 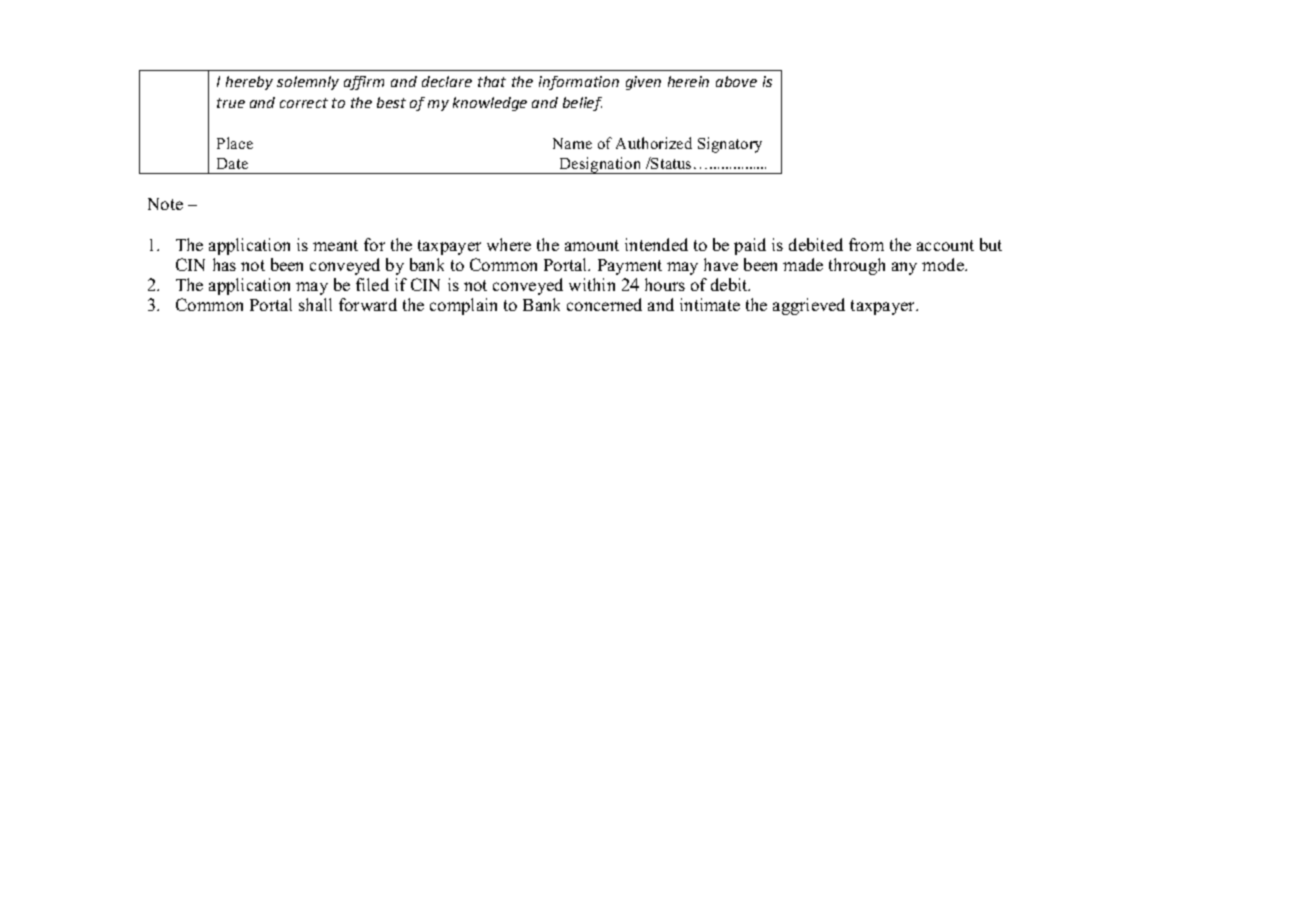 What do you see at coordinates (232, 163) in the image?
I see `Date` at bounding box center [232, 163].
